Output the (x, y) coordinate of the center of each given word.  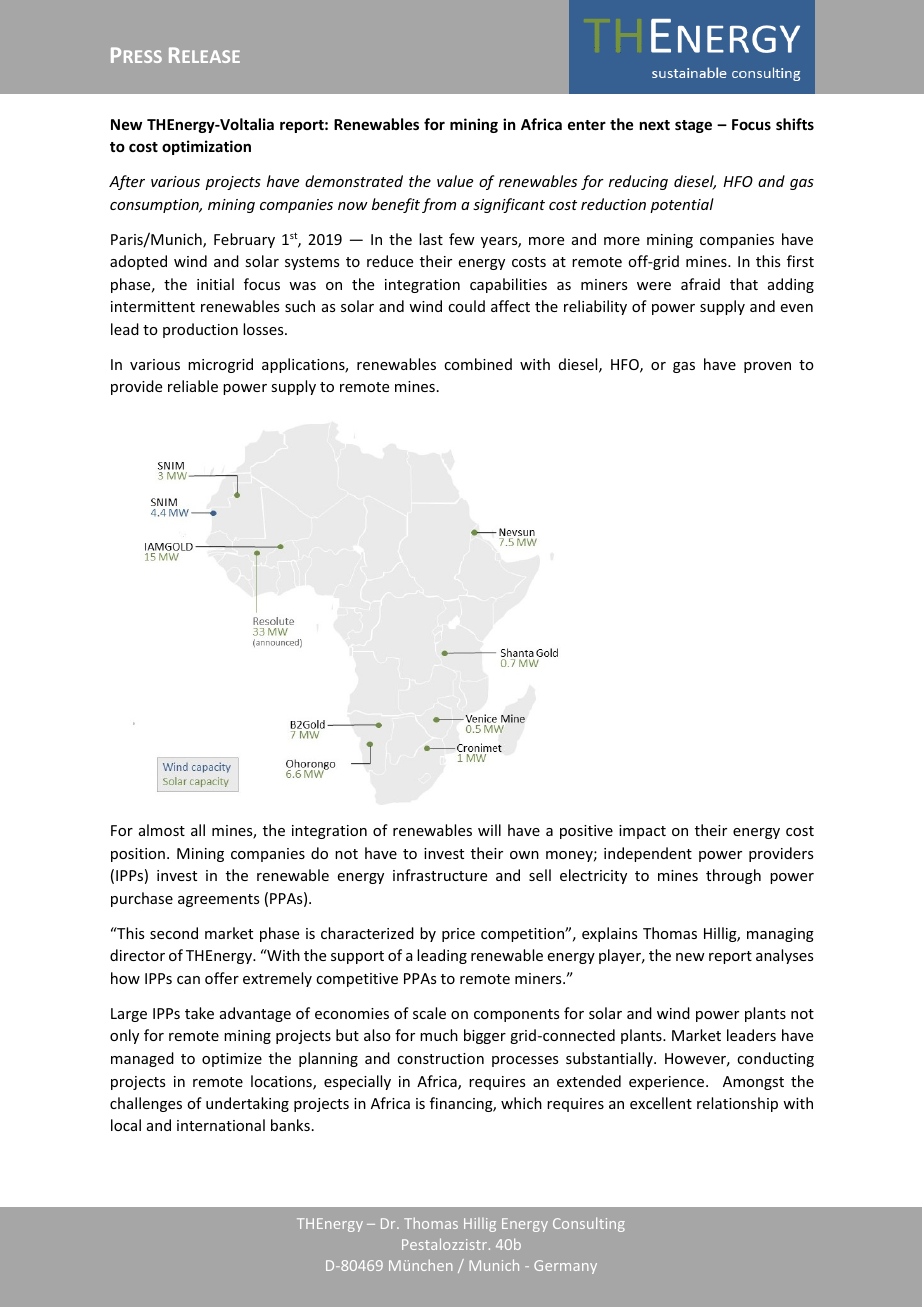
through (733, 876)
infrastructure (440, 875)
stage (693, 126)
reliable (193, 386)
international (221, 1125)
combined (478, 364)
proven (767, 367)
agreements (218, 900)
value (455, 181)
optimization (206, 147)
